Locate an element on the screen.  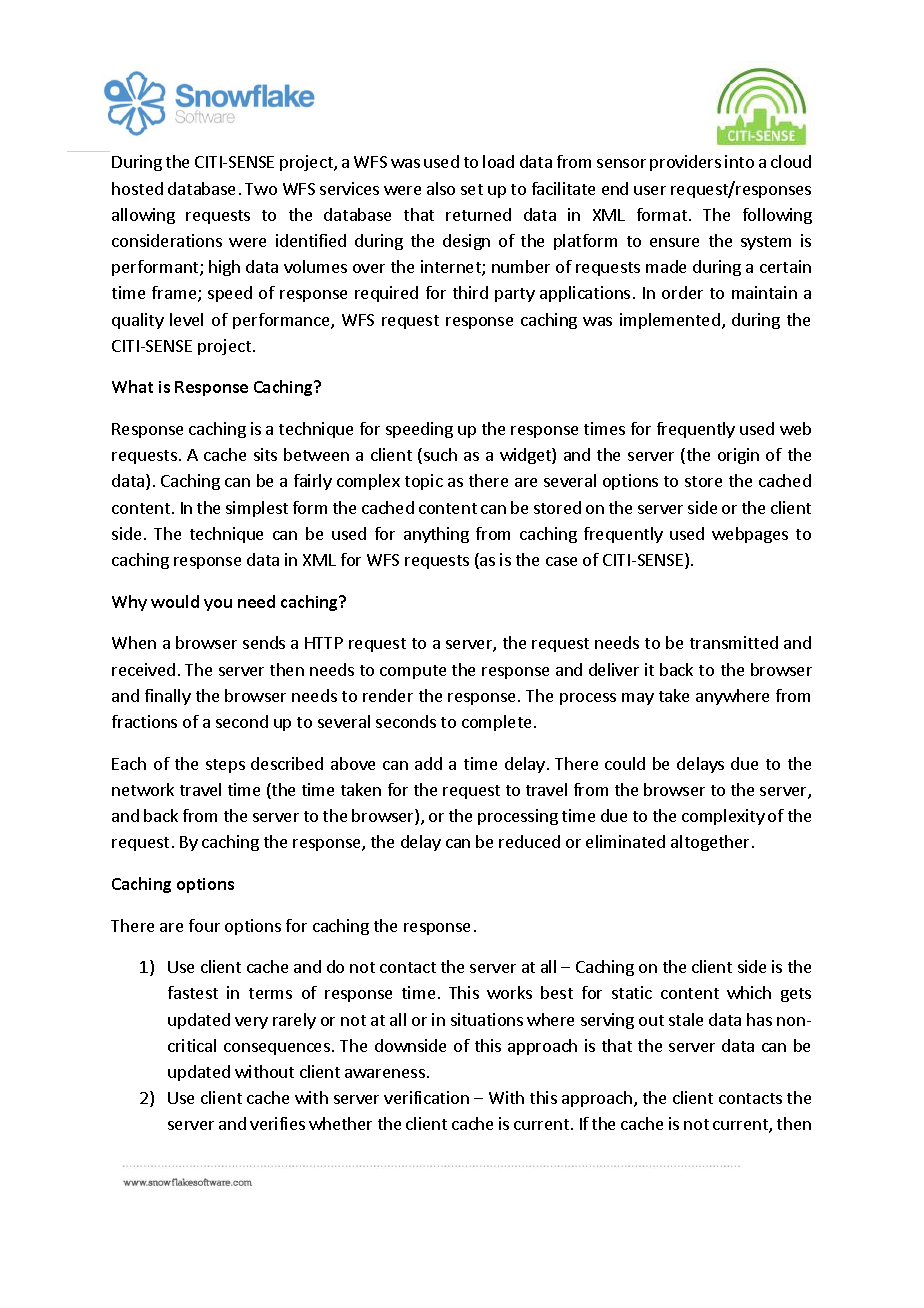
origin is located at coordinates (738, 456).
